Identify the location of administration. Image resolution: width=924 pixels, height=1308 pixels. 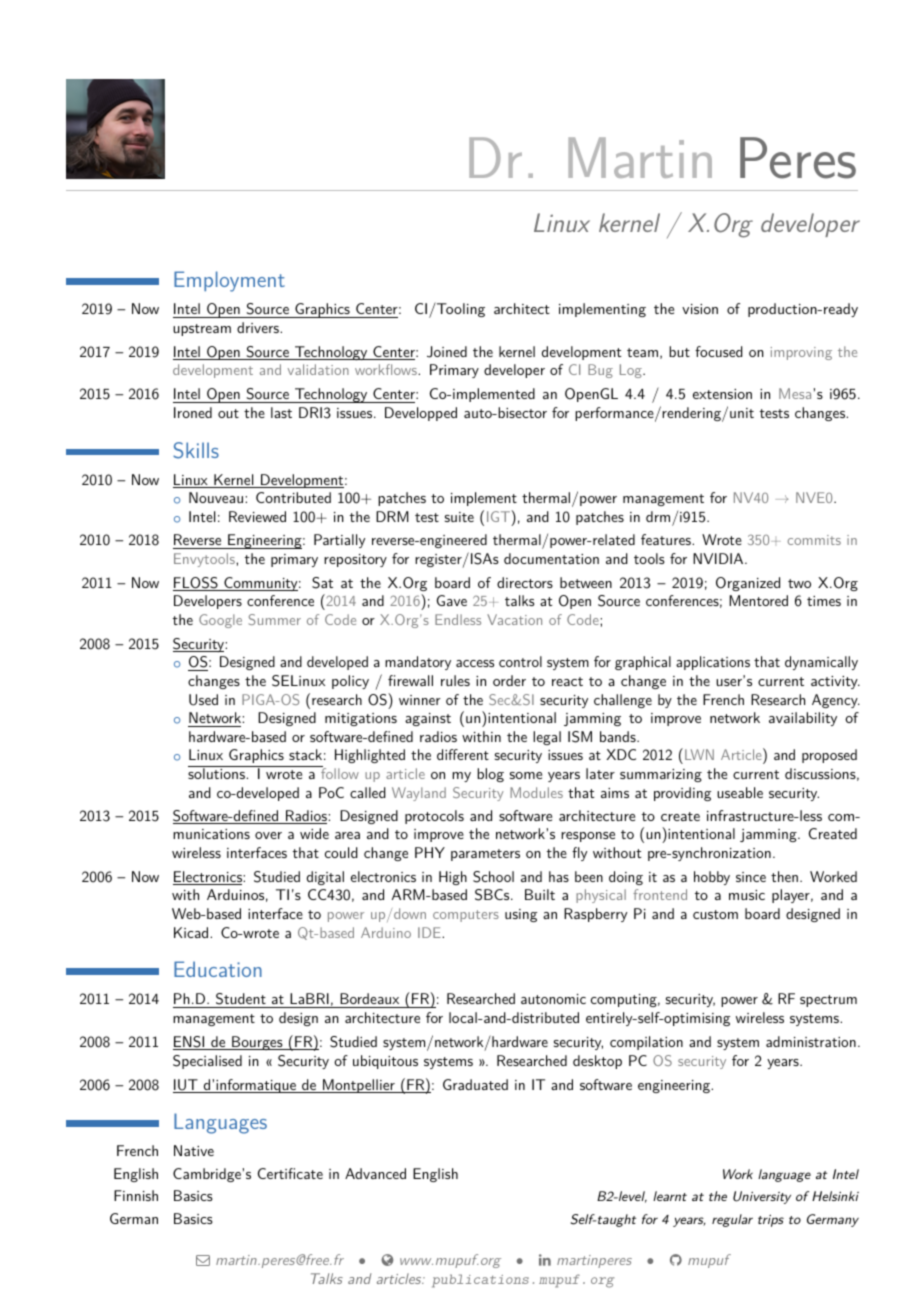
(811, 1041).
